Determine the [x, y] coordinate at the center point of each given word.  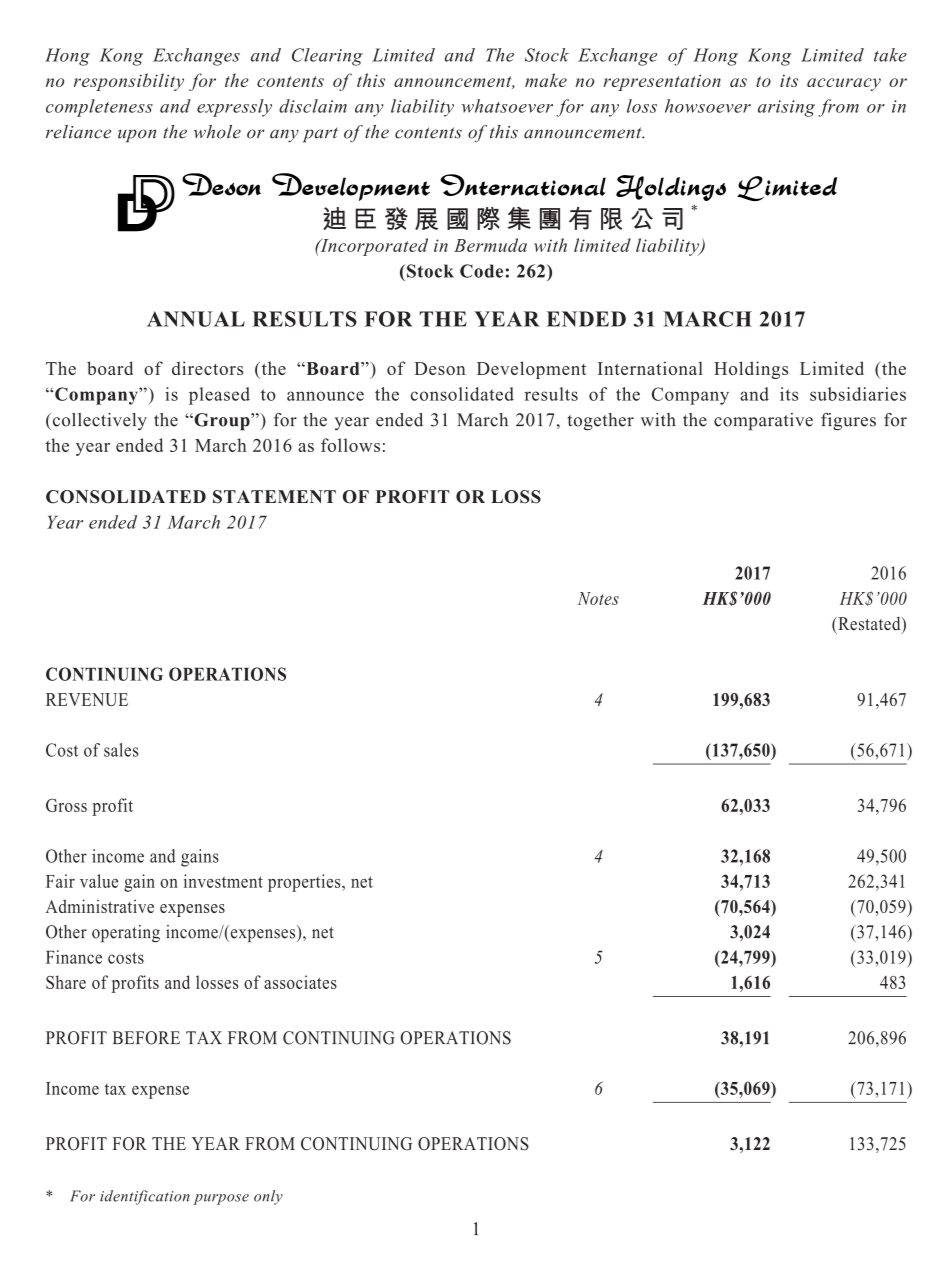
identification [145, 1197]
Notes [598, 598]
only [268, 1197]
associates [300, 982]
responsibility [129, 82]
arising [786, 108]
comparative [763, 422]
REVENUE [87, 699]
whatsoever [507, 106]
